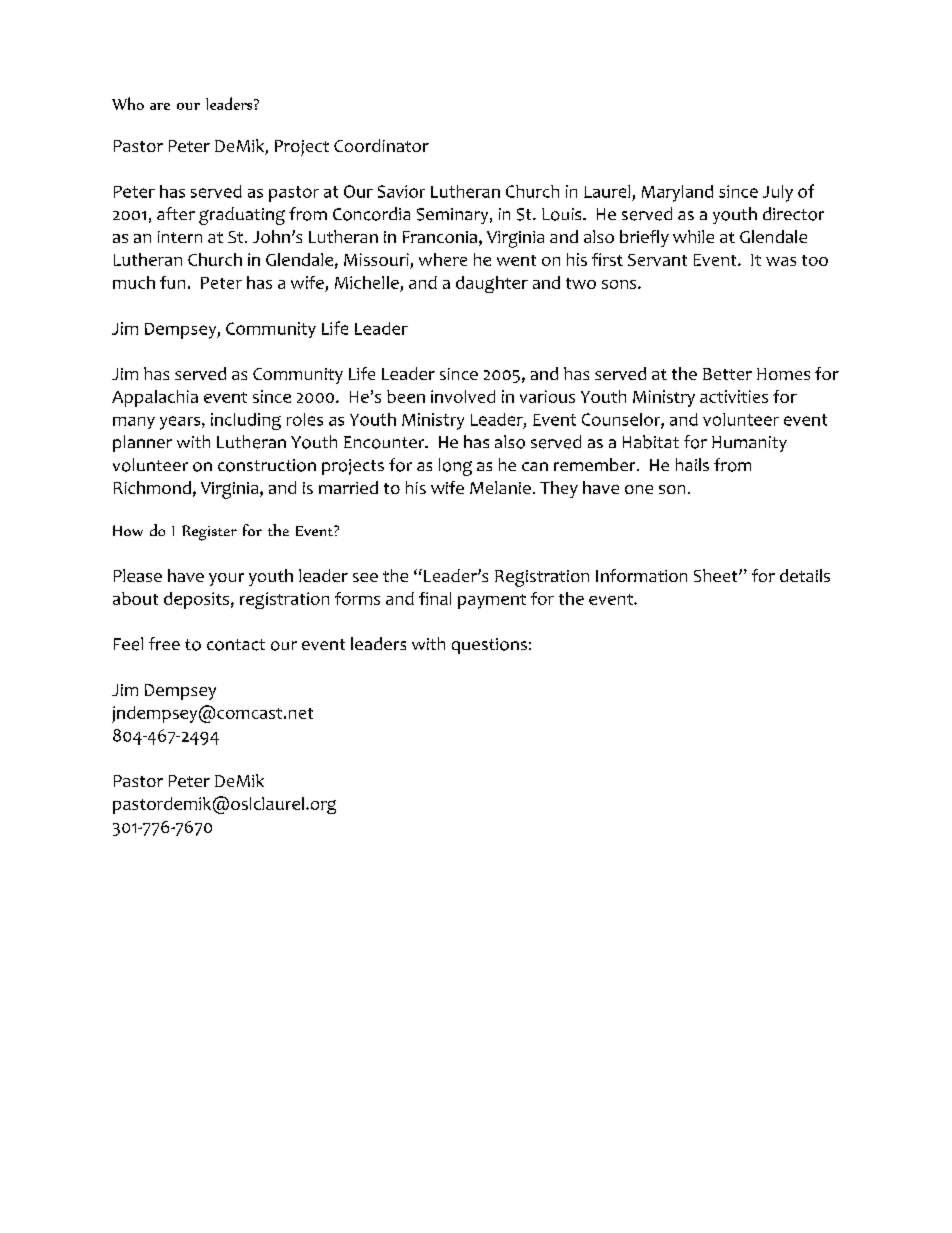  I want to click on Coordinator, so click(381, 145).
